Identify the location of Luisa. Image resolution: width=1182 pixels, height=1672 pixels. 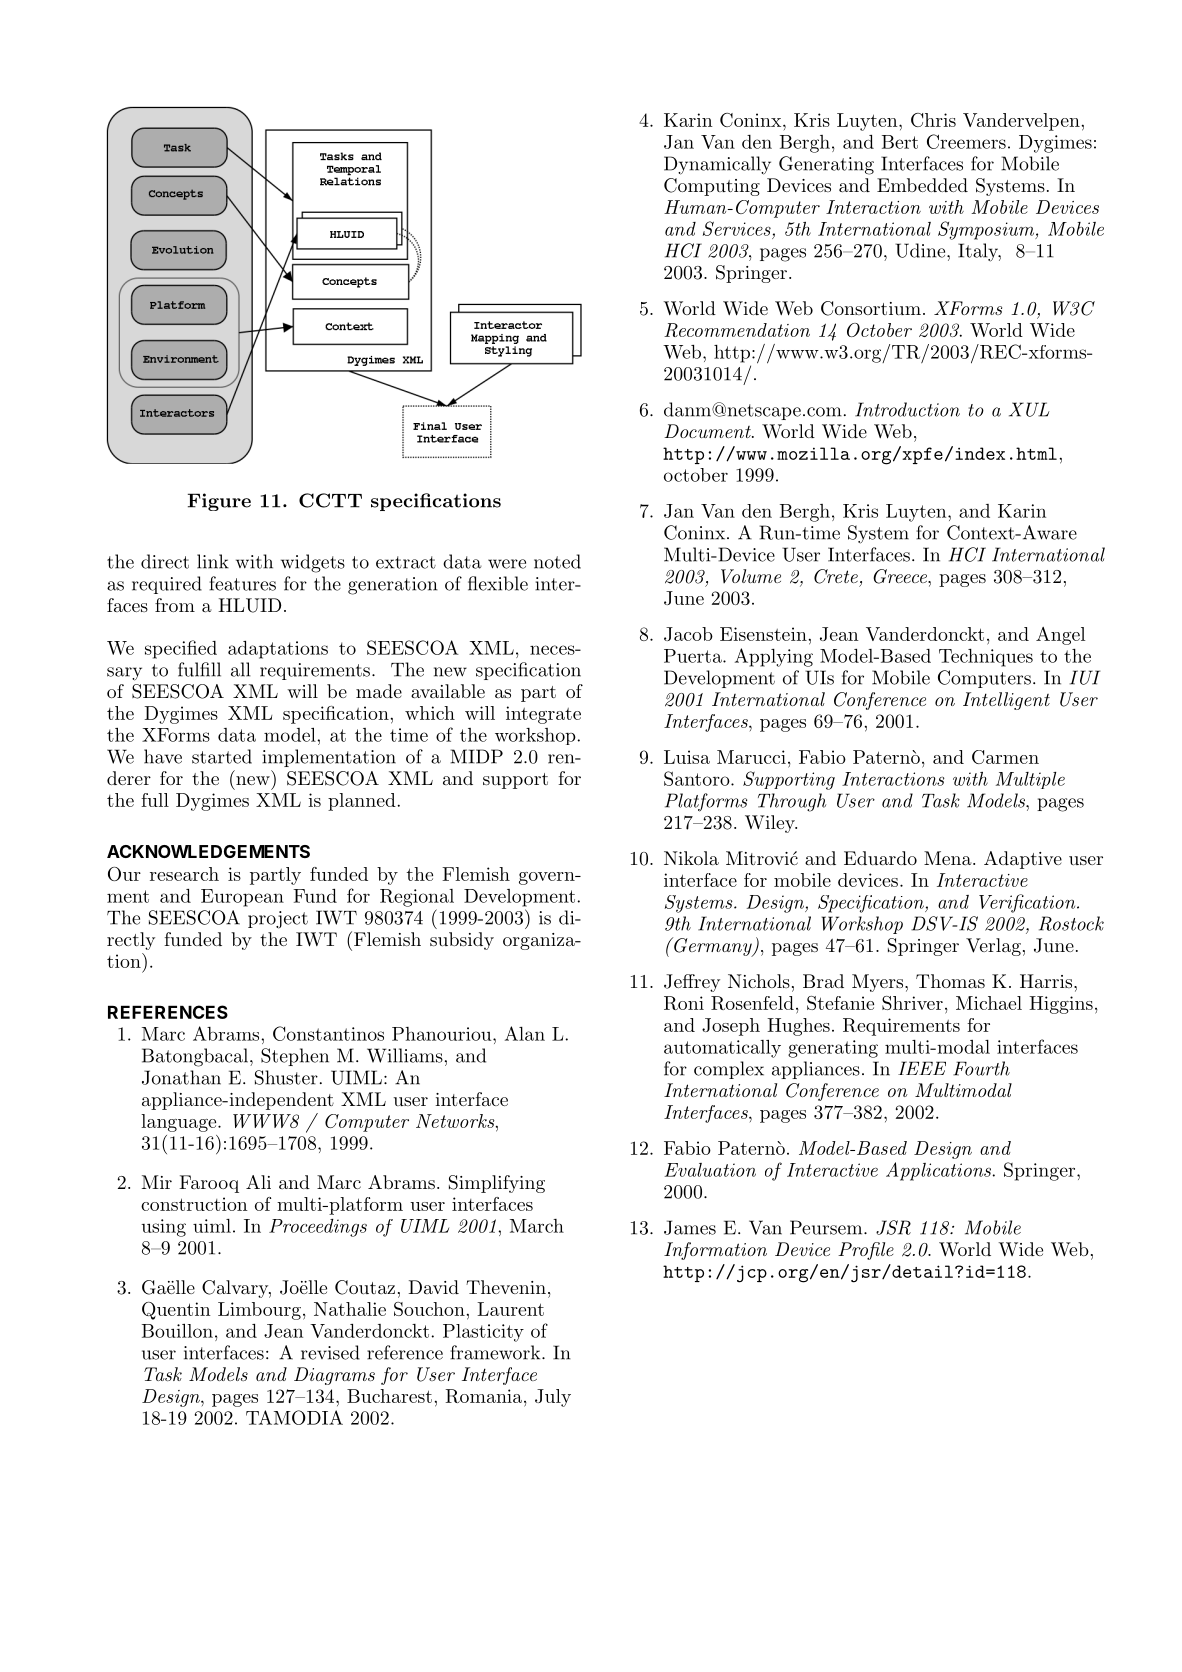
(687, 757).
